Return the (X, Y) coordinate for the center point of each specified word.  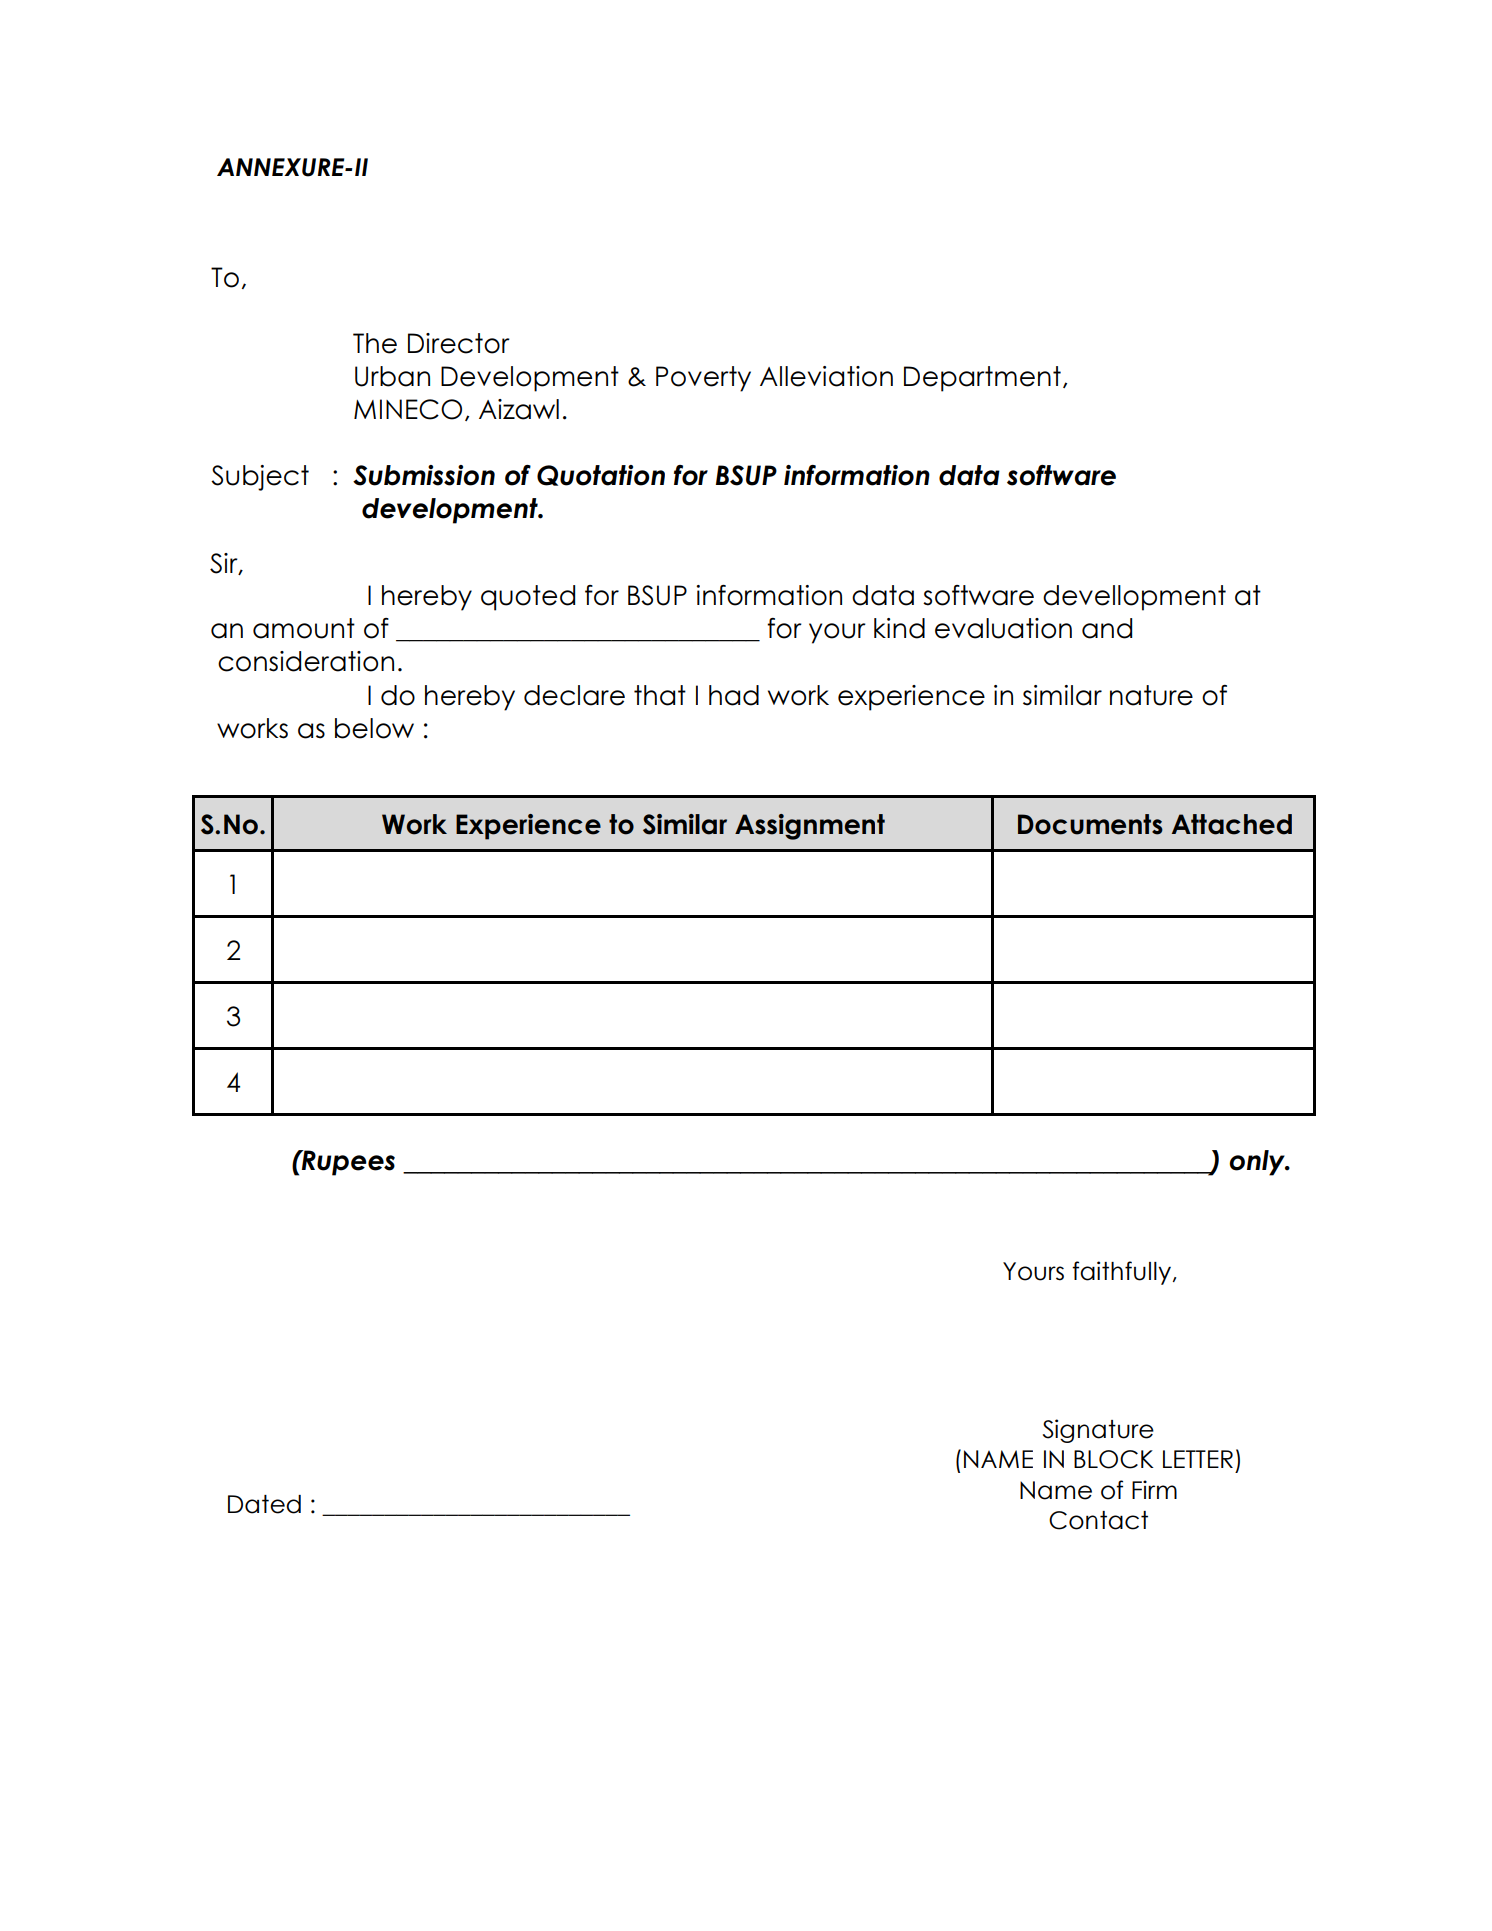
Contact (1098, 1520)
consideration (306, 661)
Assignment (810, 827)
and (1107, 628)
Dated (264, 1504)
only (1258, 1163)
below (374, 728)
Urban (392, 376)
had (734, 695)
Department (982, 379)
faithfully (1123, 1273)
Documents (1090, 824)
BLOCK (1114, 1459)
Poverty (703, 379)
